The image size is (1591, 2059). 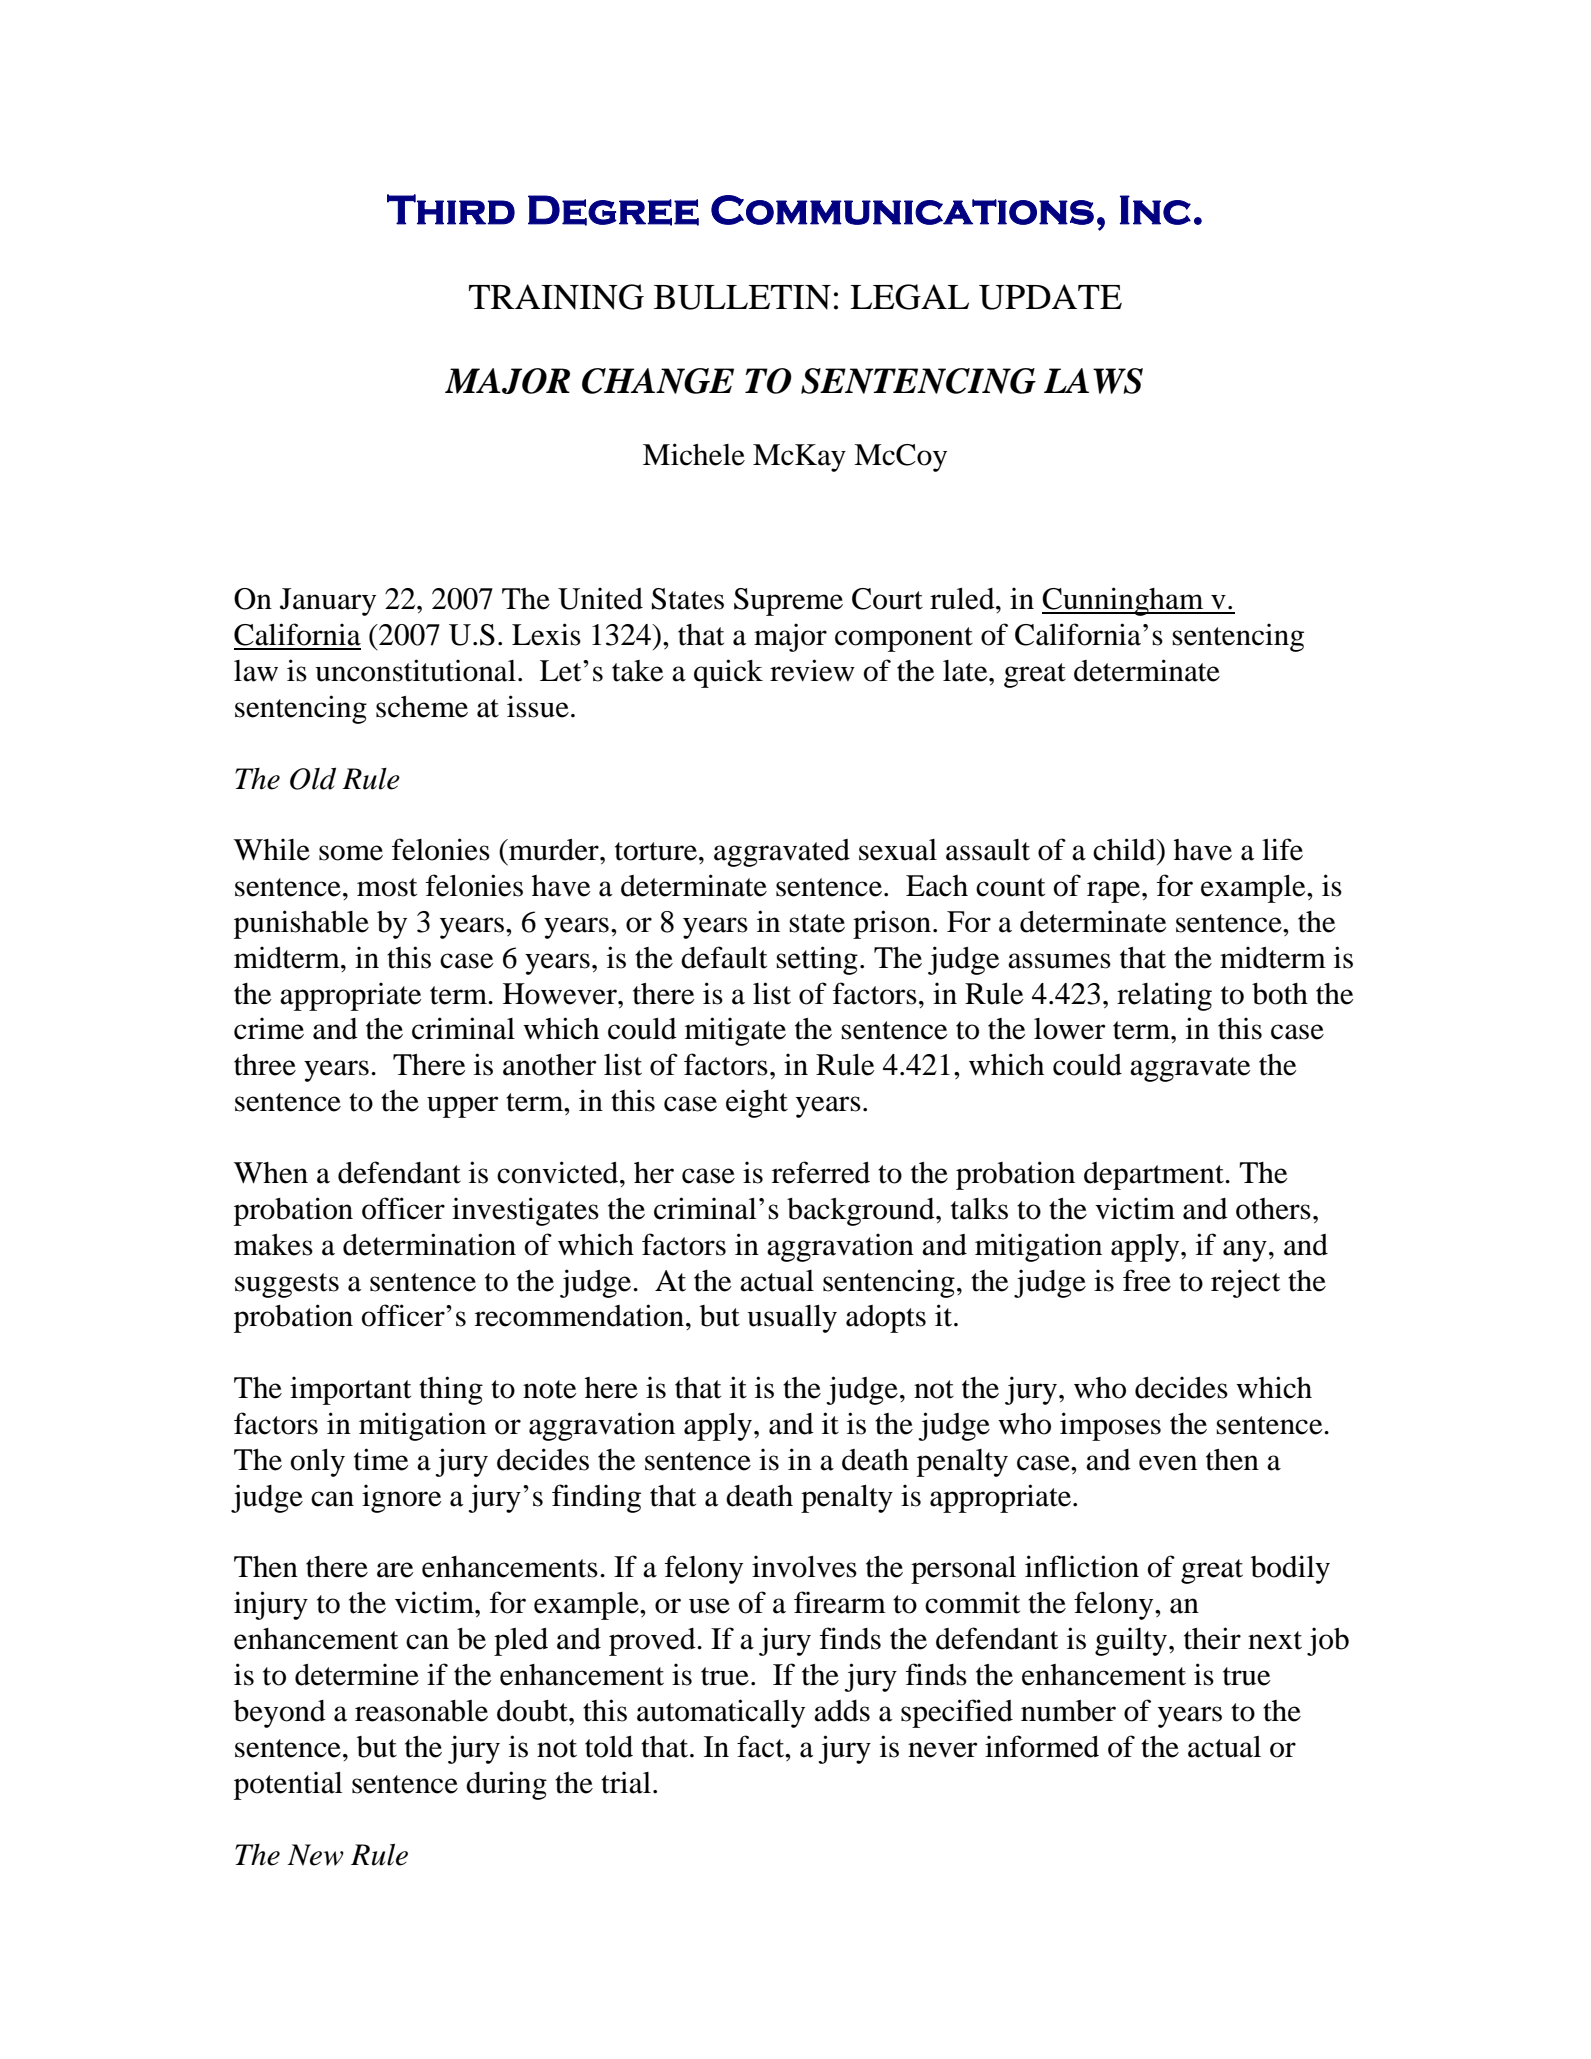 What do you see at coordinates (1168, 1463) in the screenshot?
I see `even` at bounding box center [1168, 1463].
